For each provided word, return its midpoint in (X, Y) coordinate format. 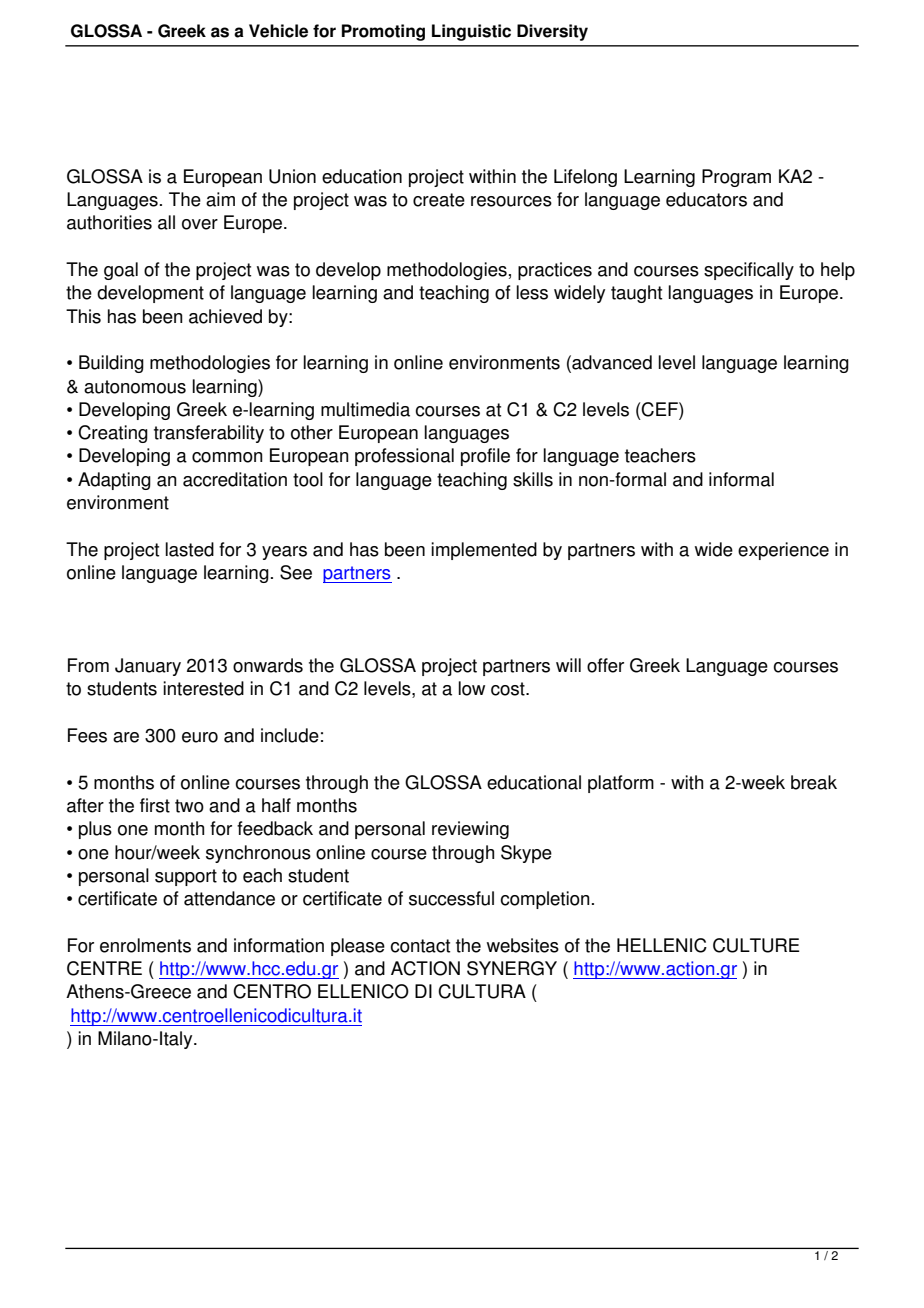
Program (736, 178)
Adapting (114, 481)
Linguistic (471, 32)
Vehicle (278, 31)
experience (783, 551)
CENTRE (104, 968)
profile (485, 457)
